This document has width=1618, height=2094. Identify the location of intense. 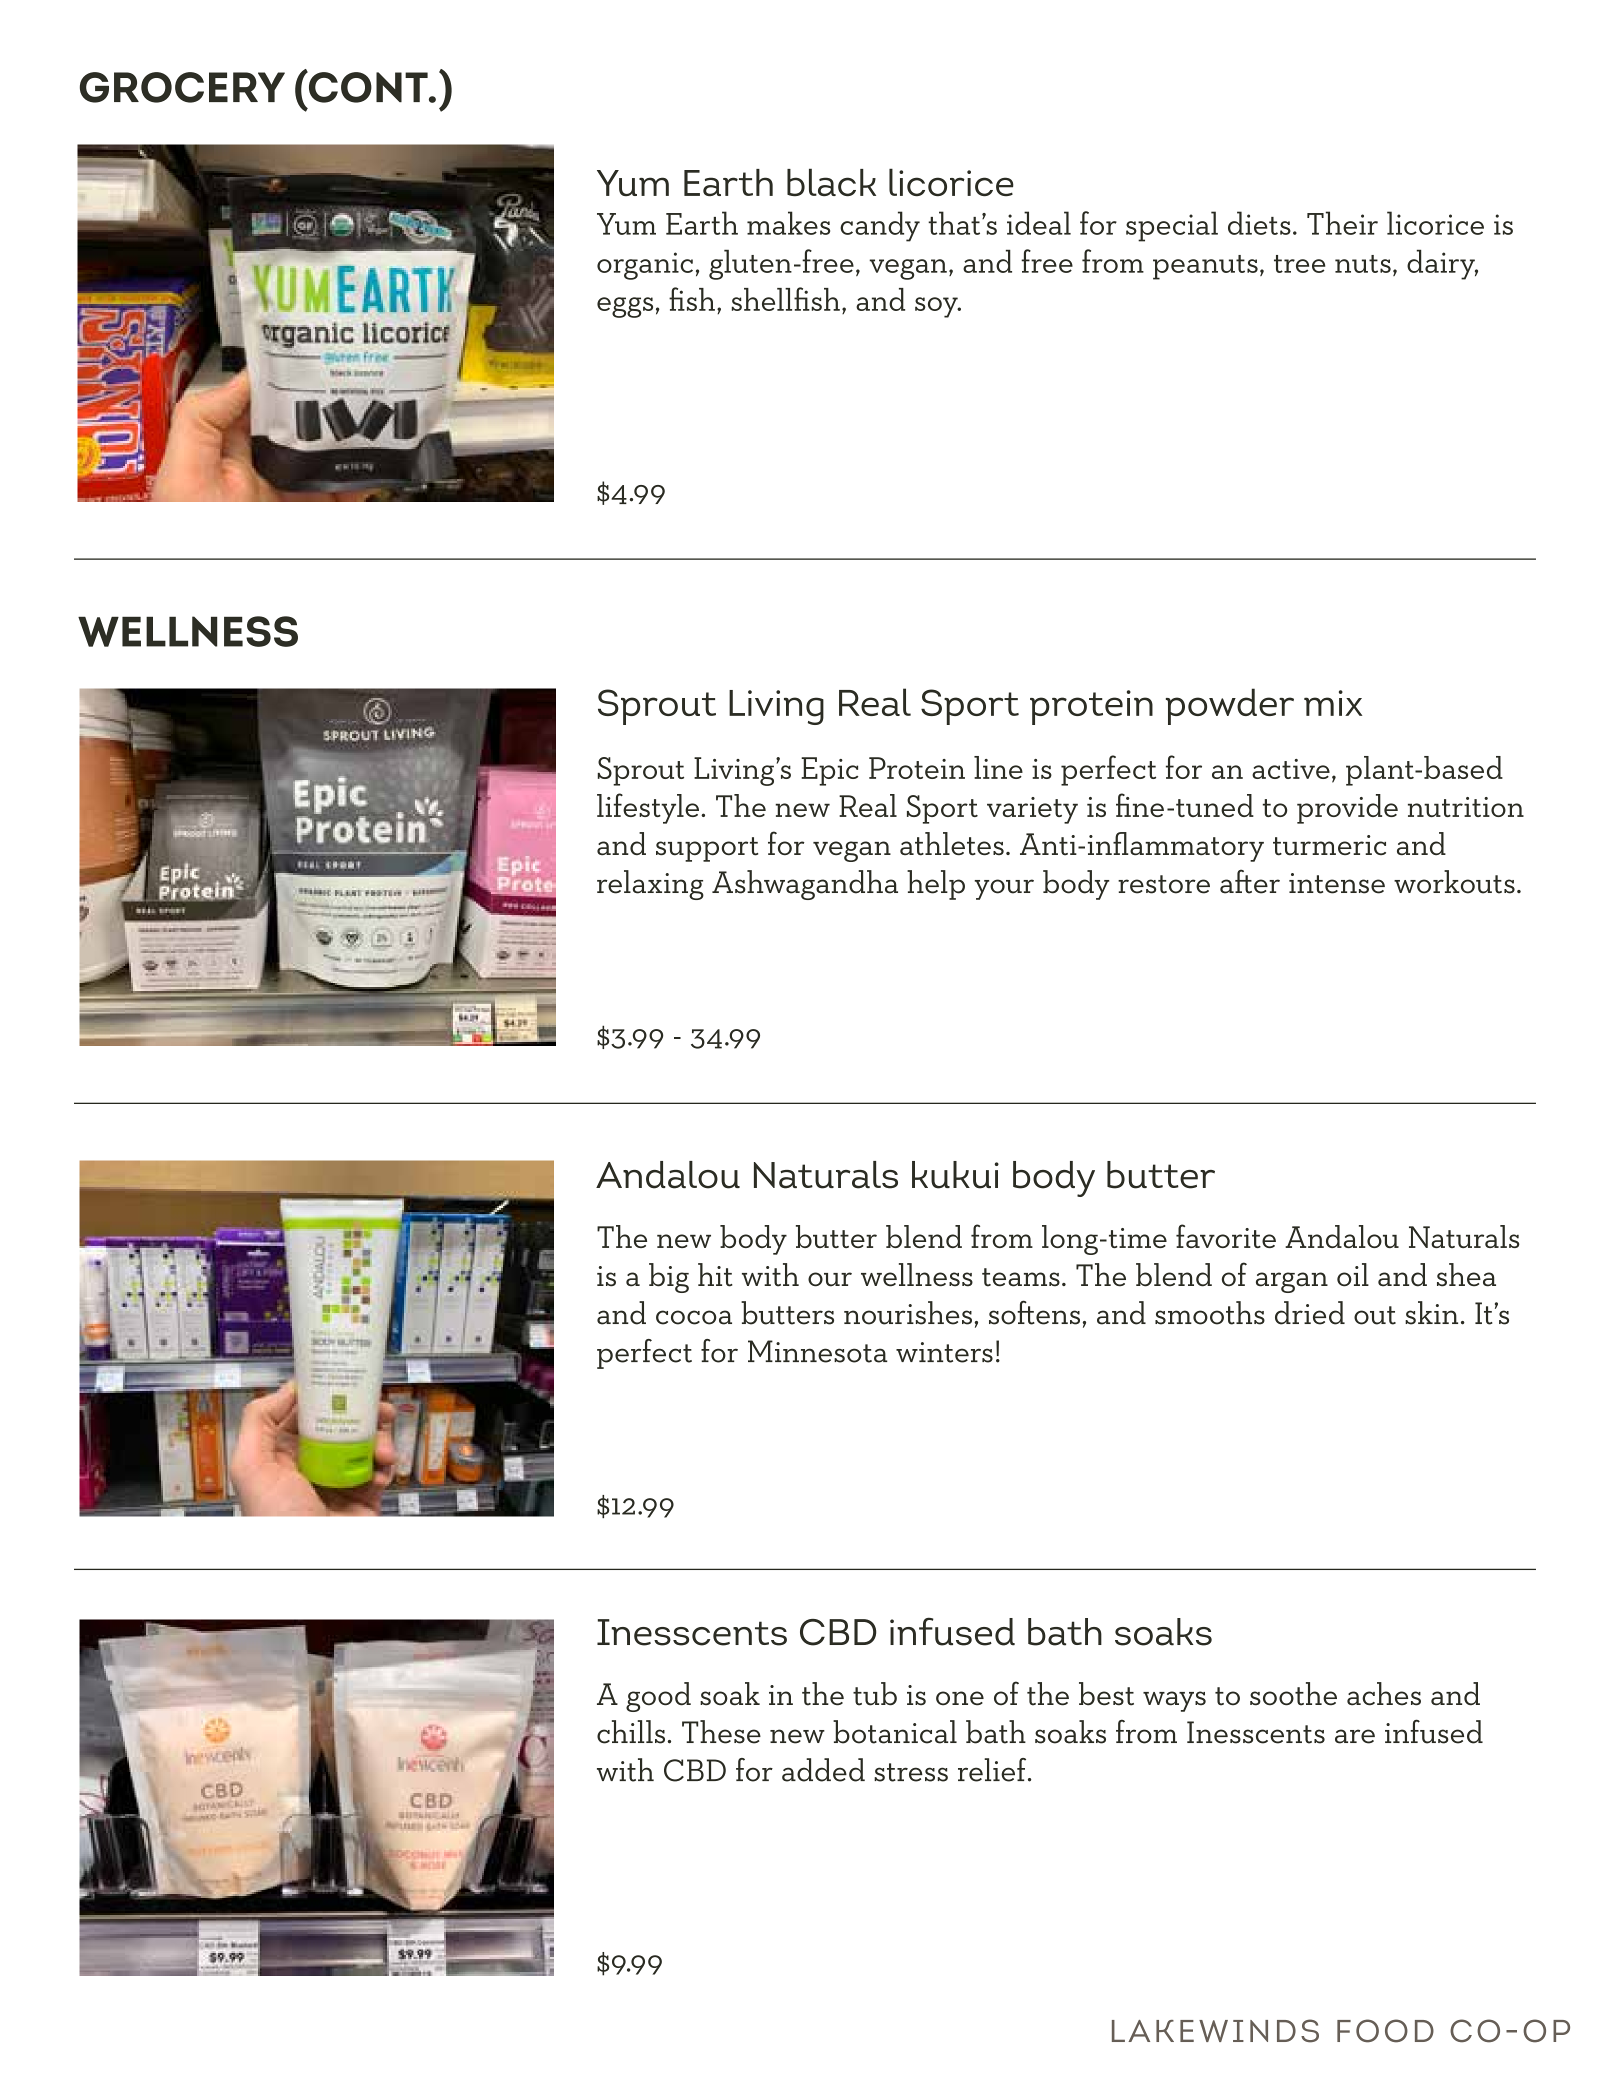
(1337, 883).
